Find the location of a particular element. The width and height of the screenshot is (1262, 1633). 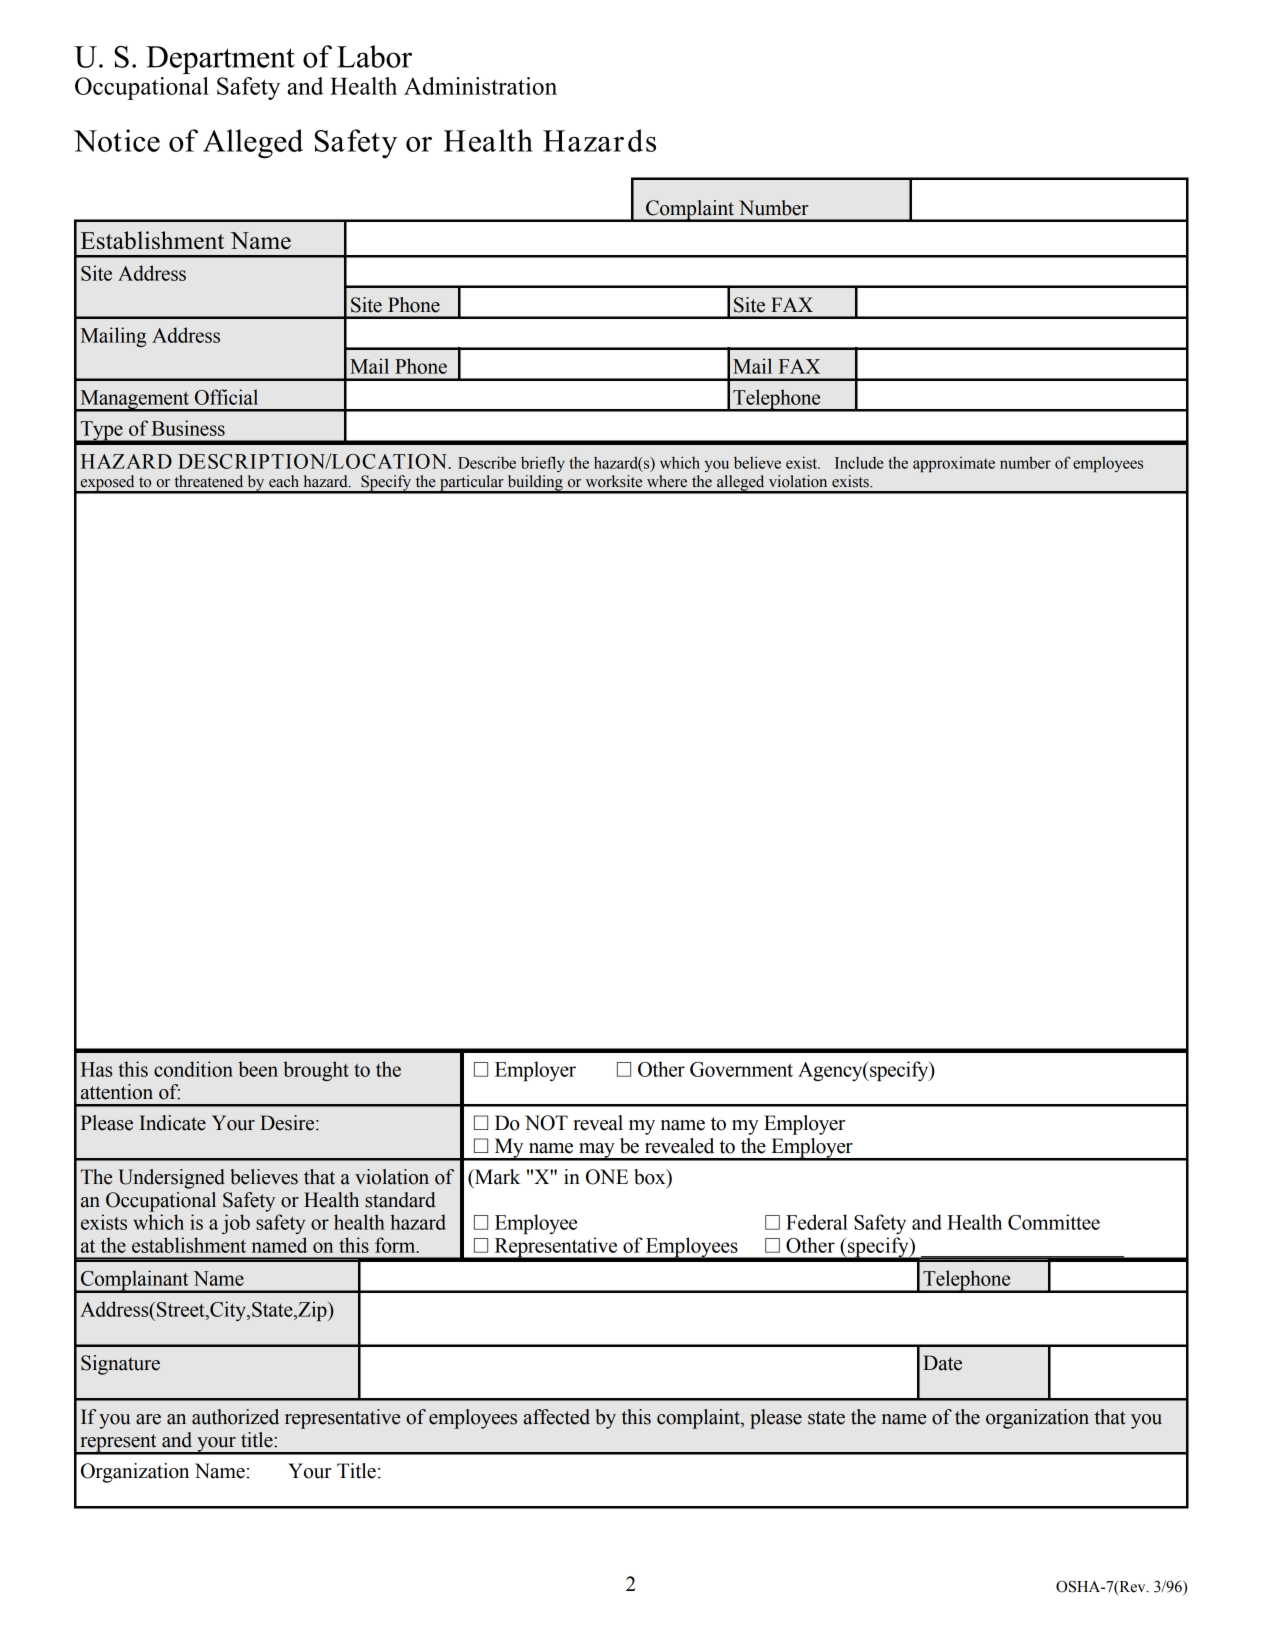

threatened is located at coordinates (208, 481).
